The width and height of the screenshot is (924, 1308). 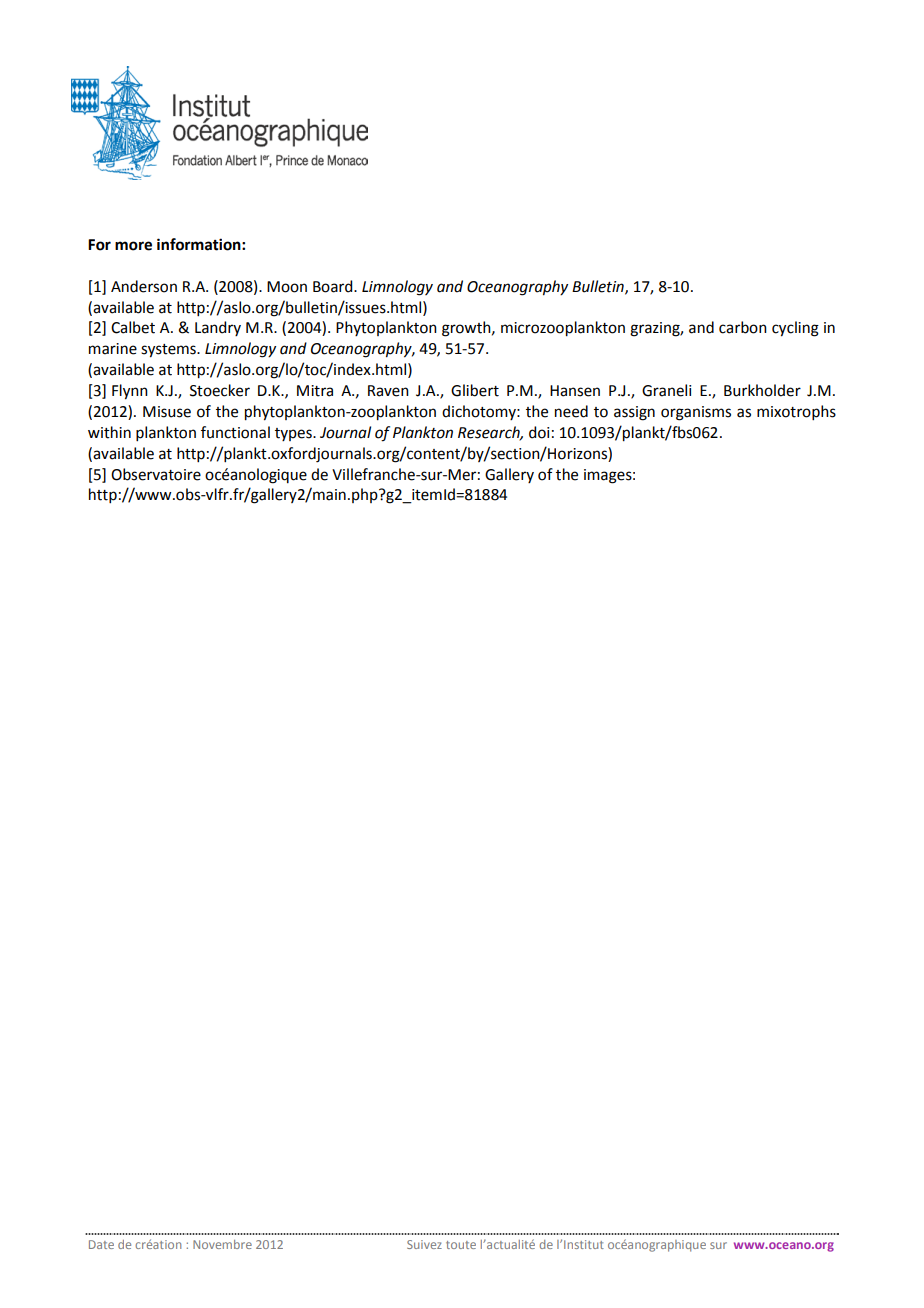 I want to click on Observatoire, so click(x=156, y=474).
